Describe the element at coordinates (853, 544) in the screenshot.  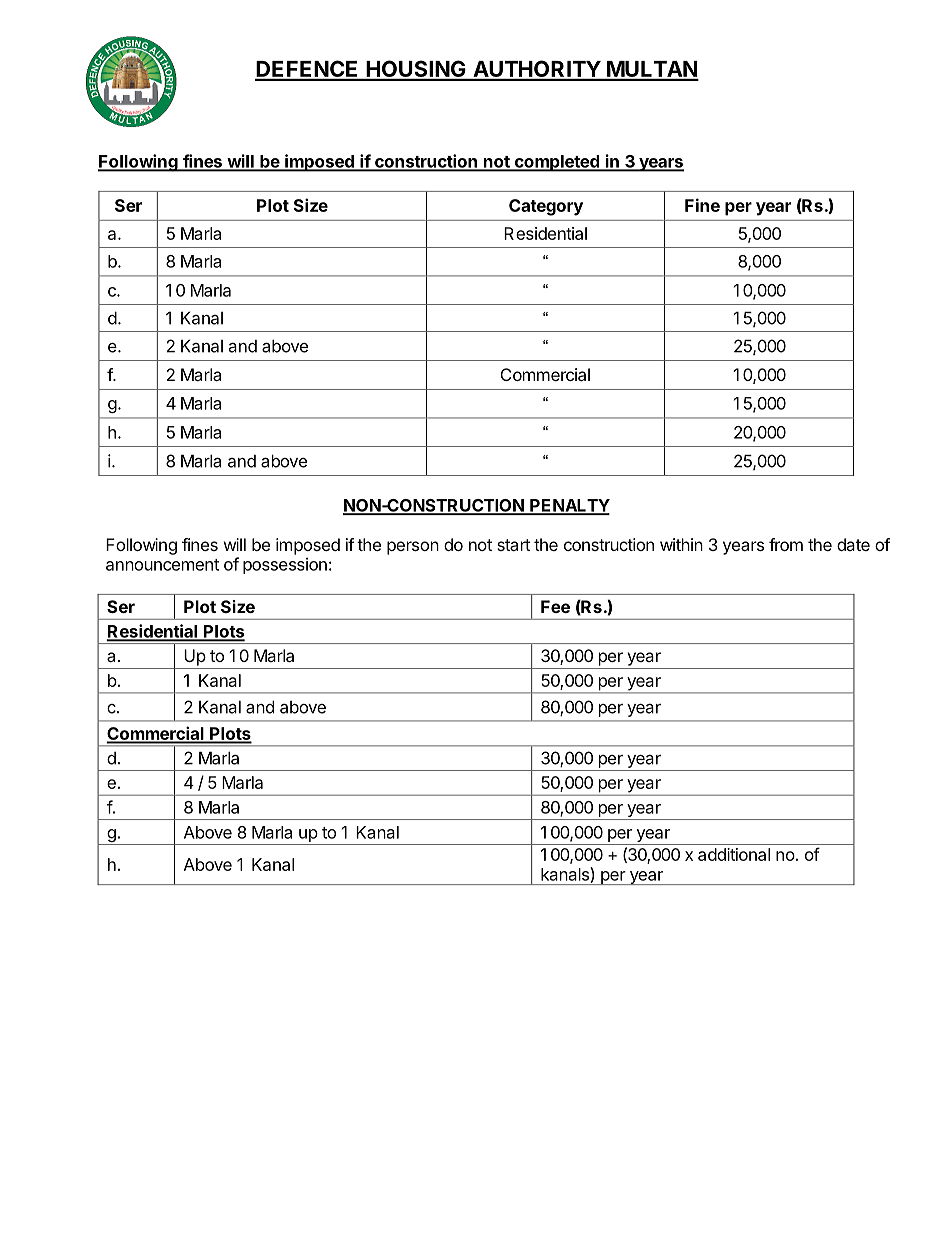
I see `date` at that location.
